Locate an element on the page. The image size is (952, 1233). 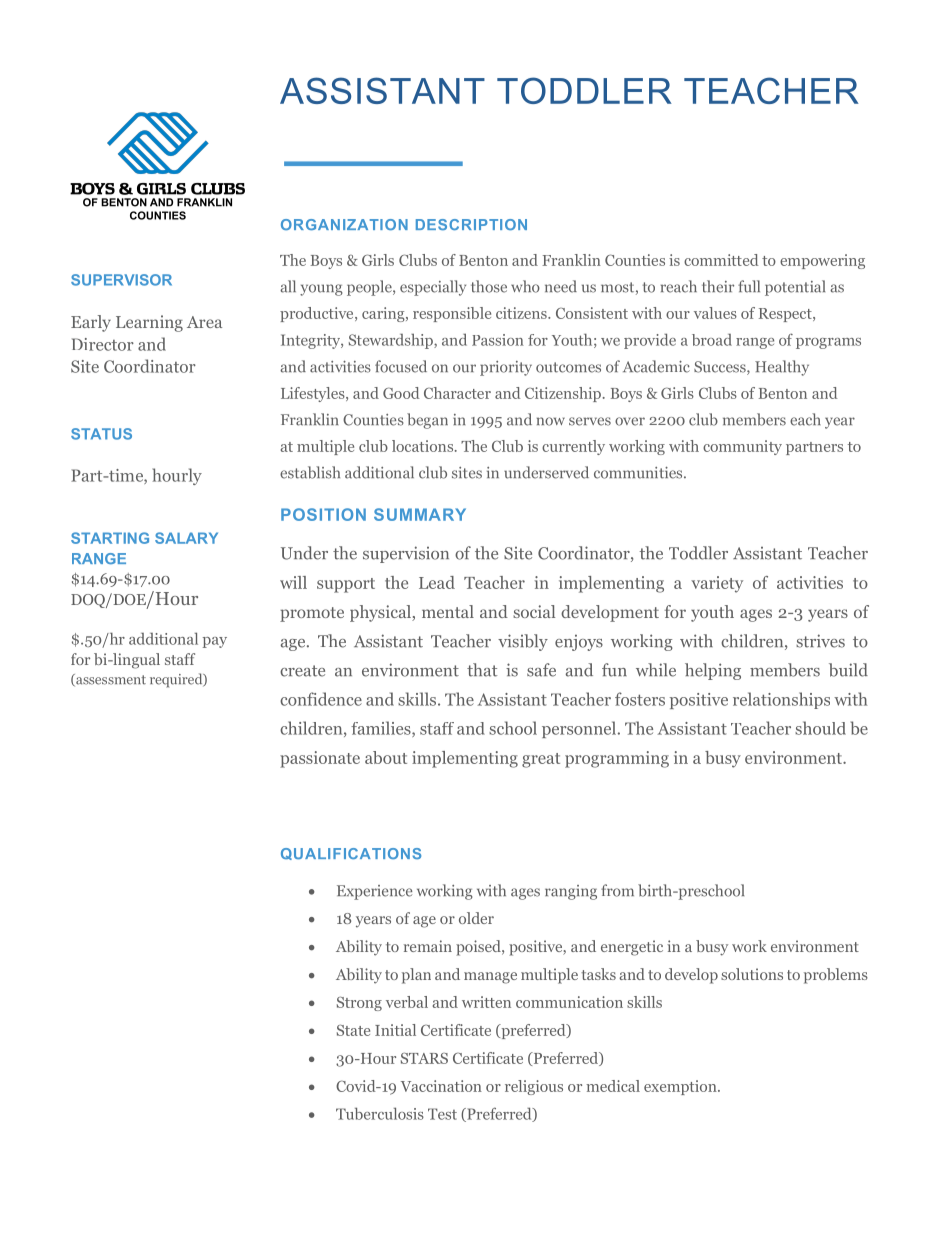
committed is located at coordinates (721, 260).
